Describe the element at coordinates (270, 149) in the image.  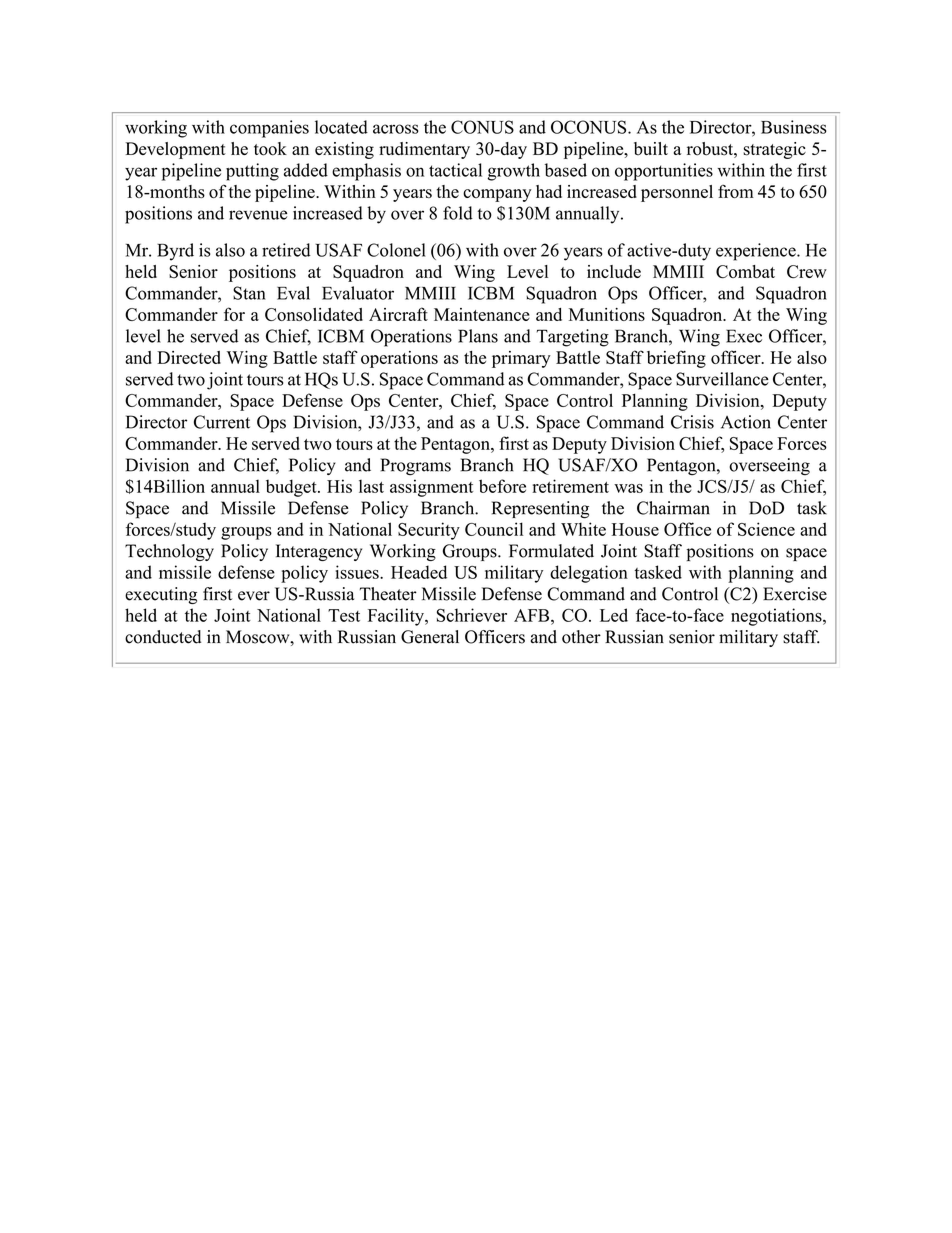
I see `took` at that location.
